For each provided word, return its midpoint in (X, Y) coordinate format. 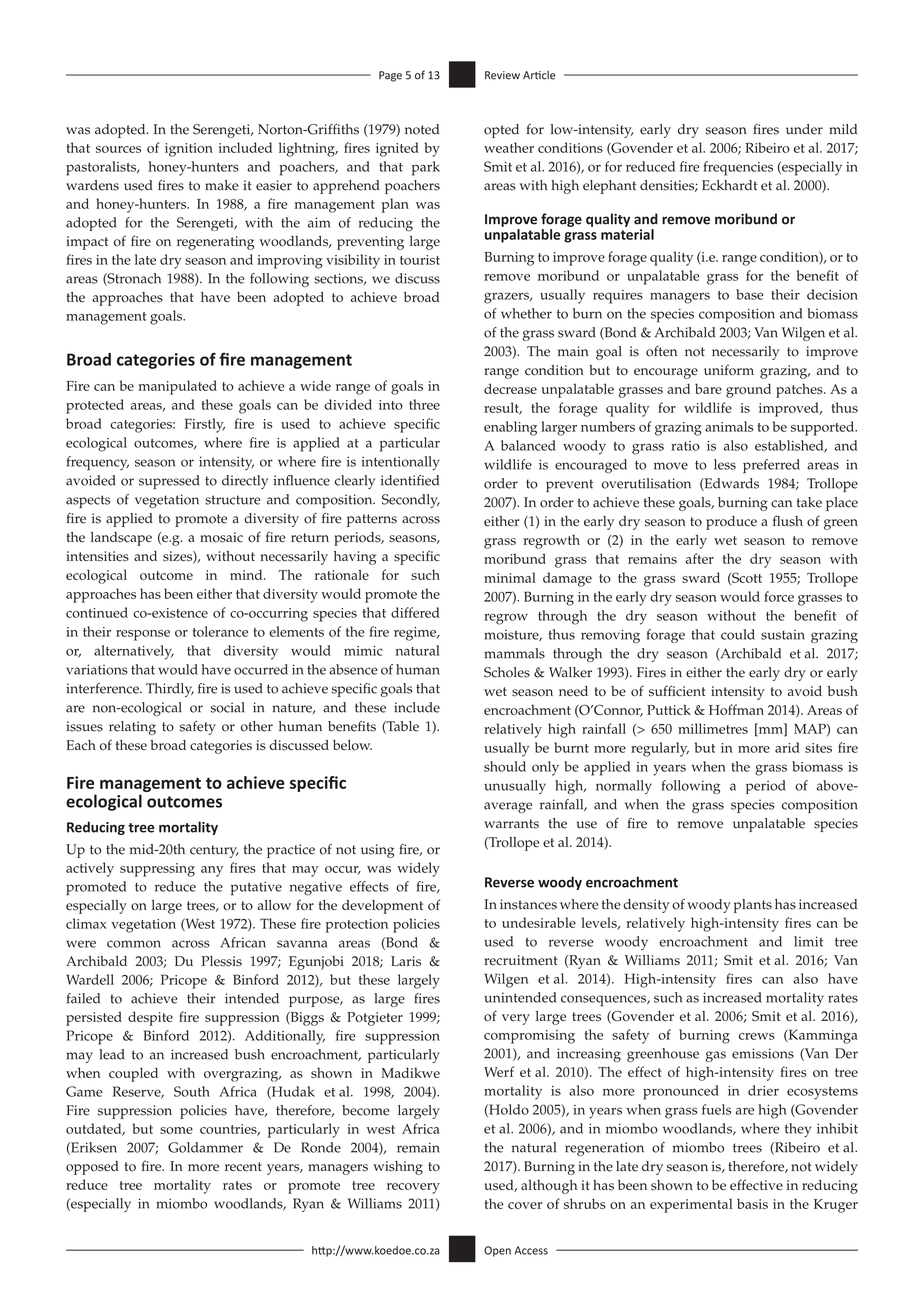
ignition (189, 150)
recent (243, 1167)
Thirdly (170, 690)
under (804, 129)
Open (497, 1251)
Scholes (507, 672)
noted (422, 129)
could (738, 634)
